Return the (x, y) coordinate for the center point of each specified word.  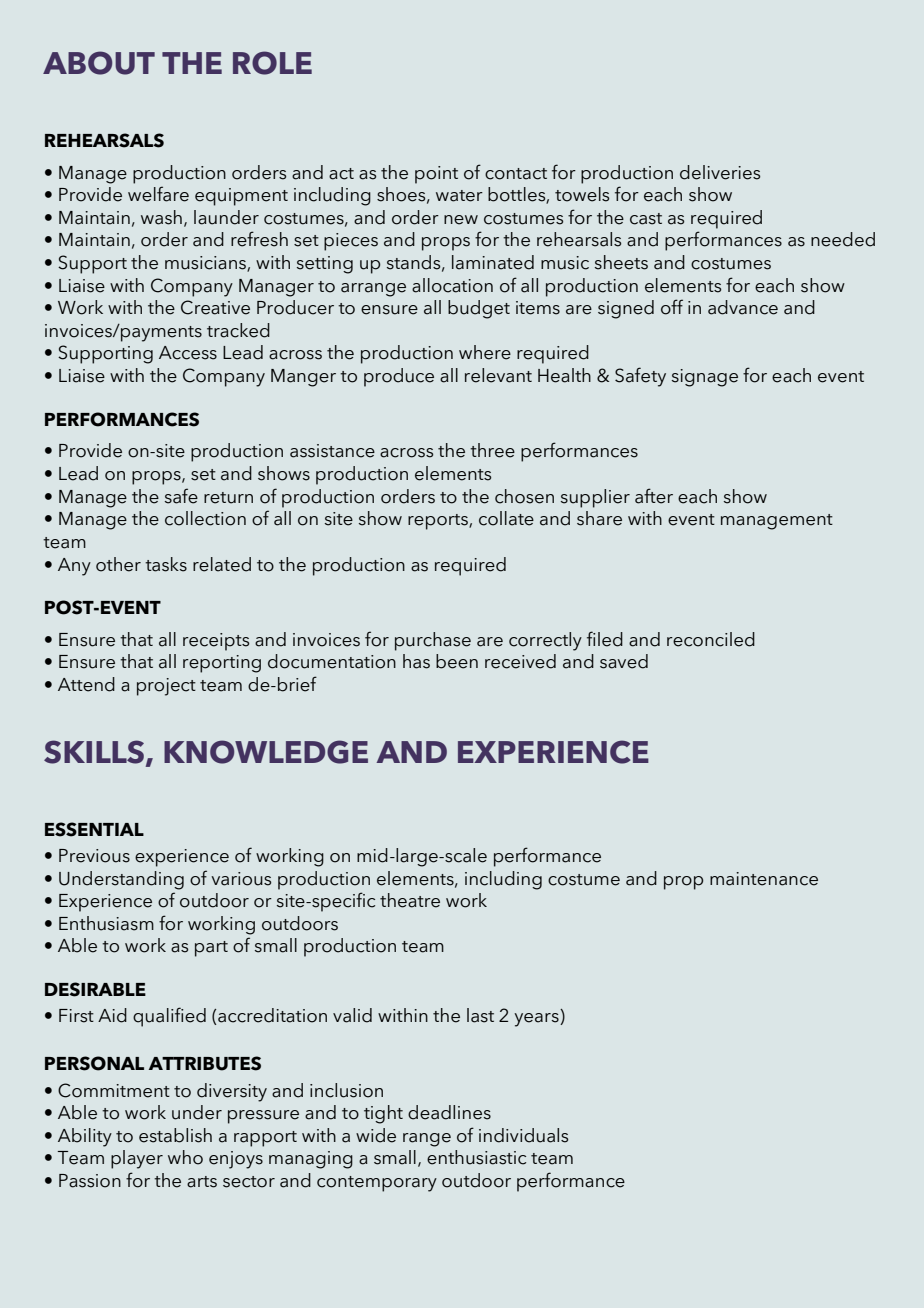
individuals (523, 1135)
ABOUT (99, 63)
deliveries (720, 172)
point (436, 175)
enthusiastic (476, 1157)
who (185, 1157)
